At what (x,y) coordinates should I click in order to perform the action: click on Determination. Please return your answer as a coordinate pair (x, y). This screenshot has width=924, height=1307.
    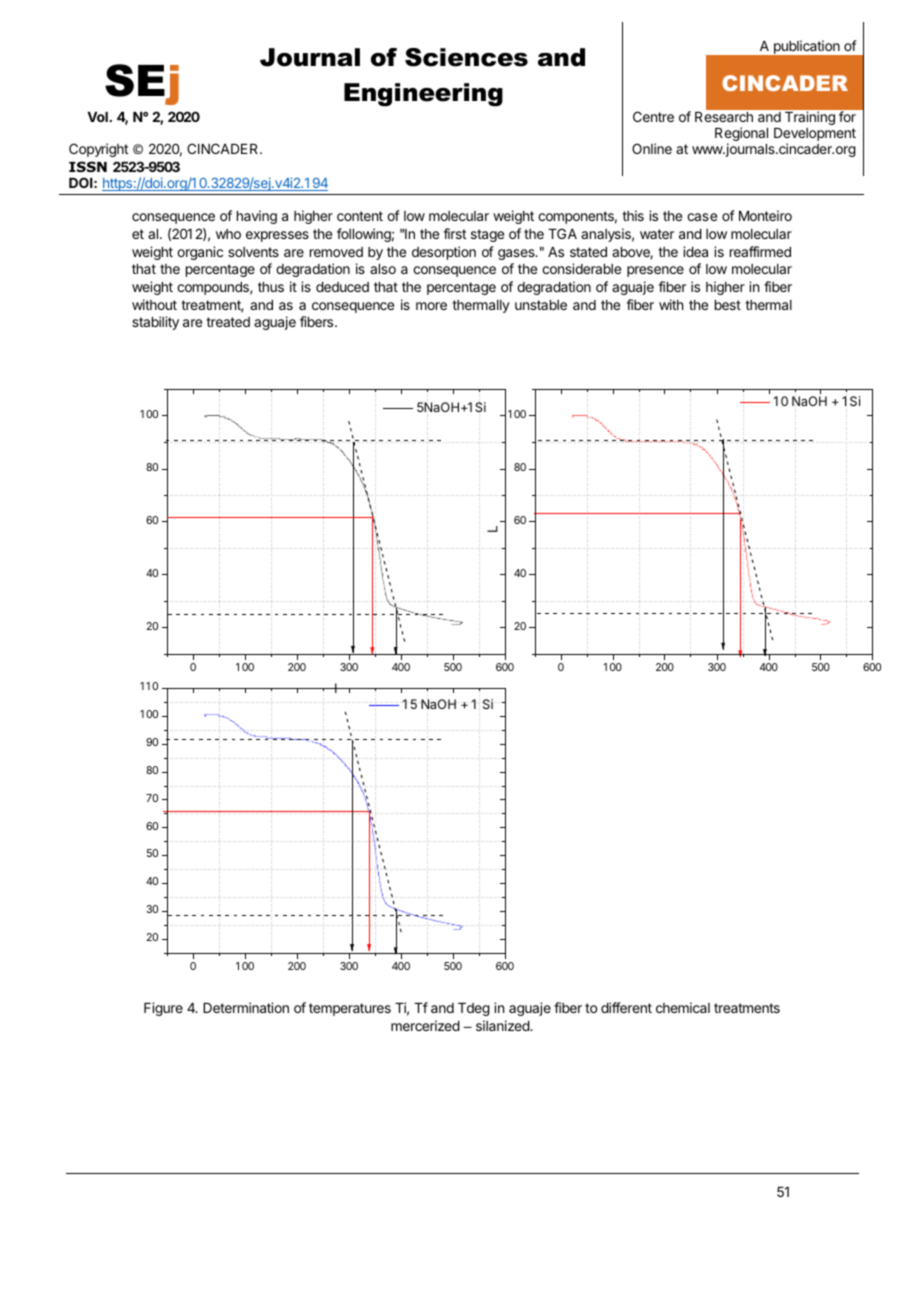
    Looking at the image, I should click on (246, 1007).
